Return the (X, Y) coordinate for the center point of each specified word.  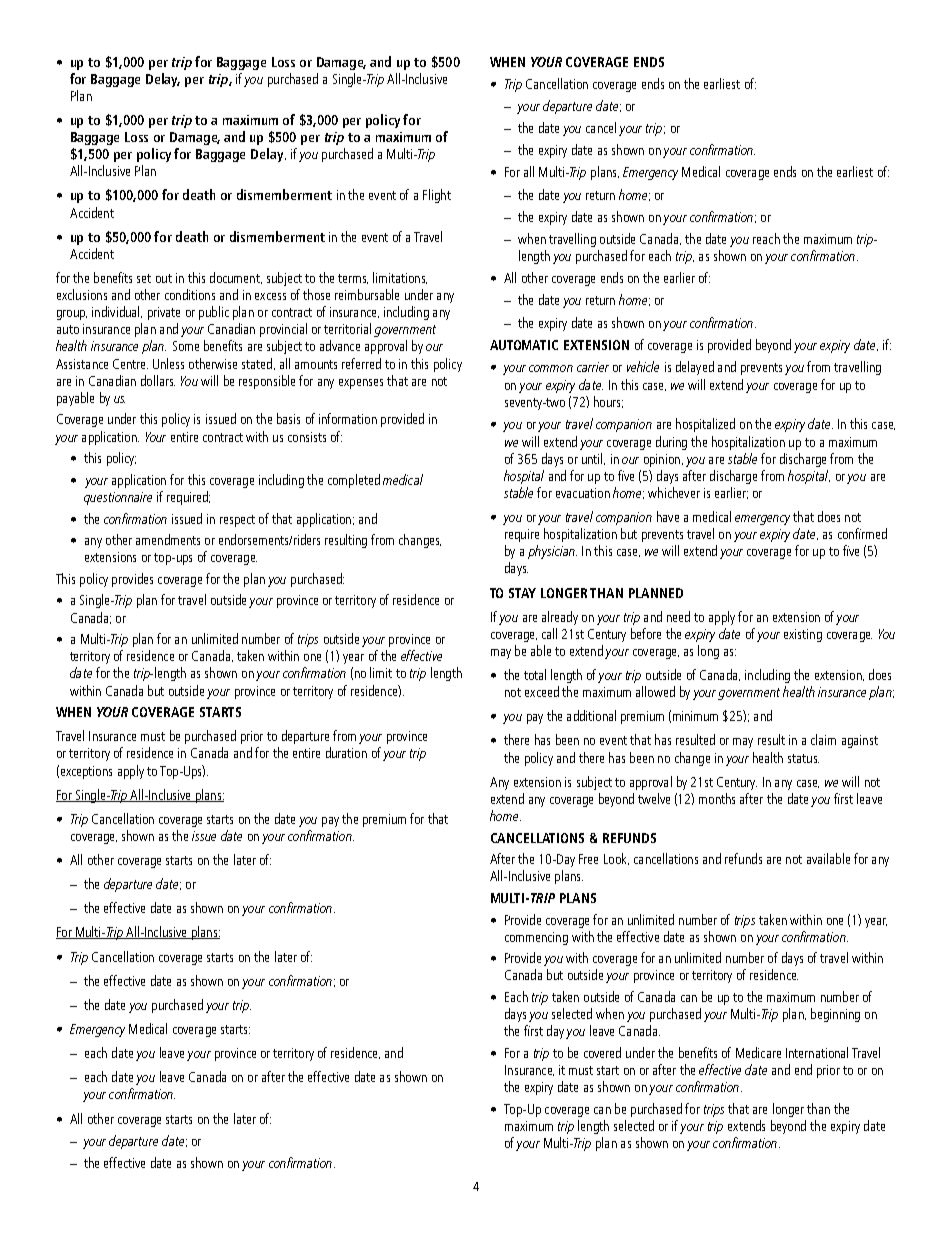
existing (803, 635)
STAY (522, 593)
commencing (536, 938)
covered (602, 1052)
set (144, 278)
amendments (168, 539)
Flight (437, 196)
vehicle (643, 366)
